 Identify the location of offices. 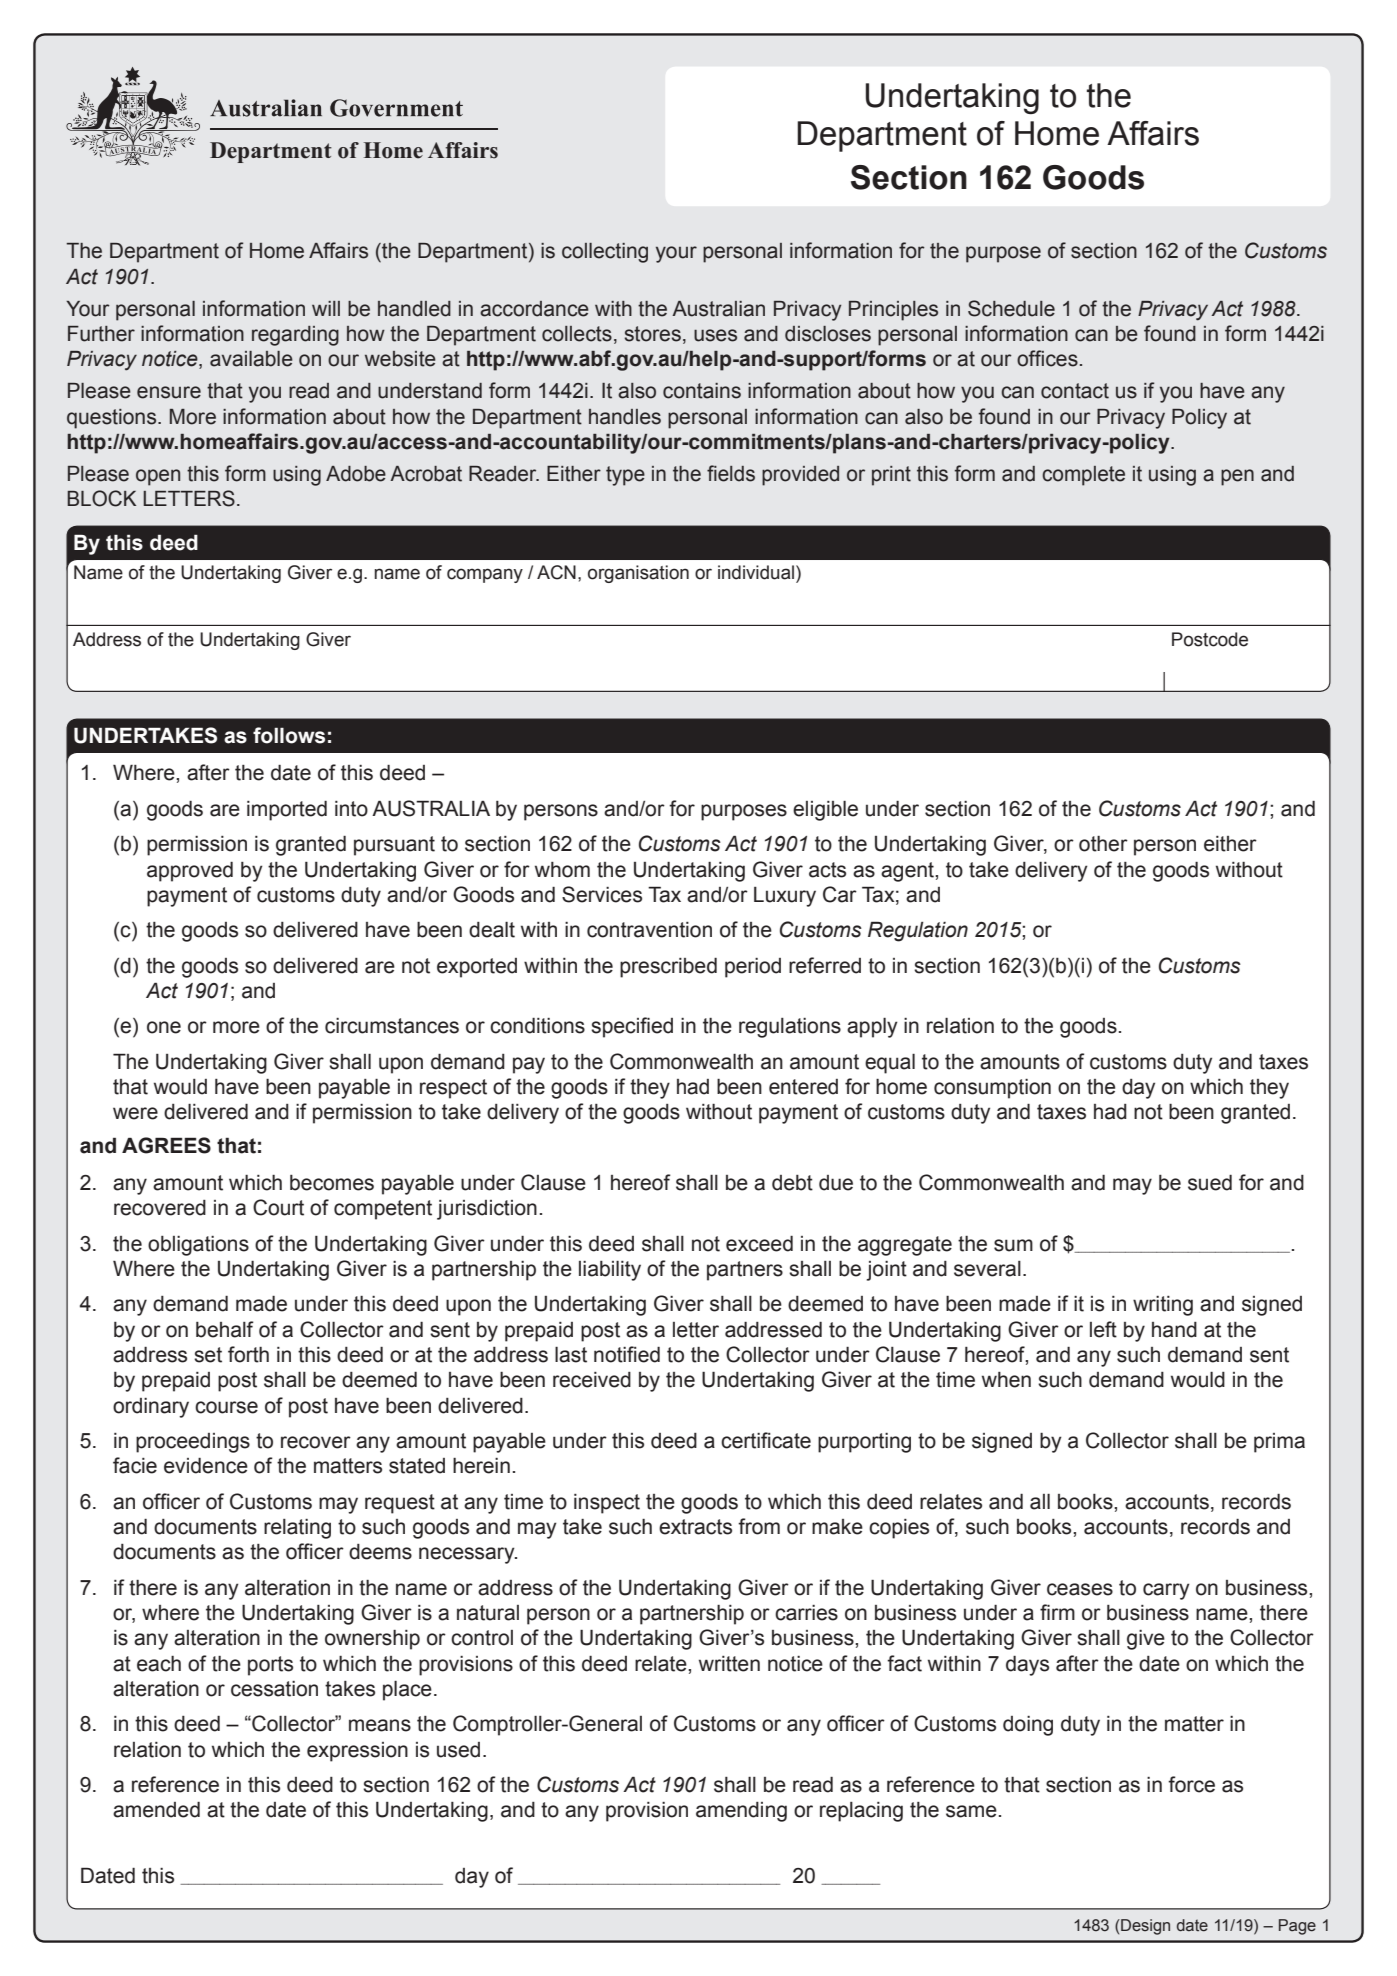
(1047, 358).
